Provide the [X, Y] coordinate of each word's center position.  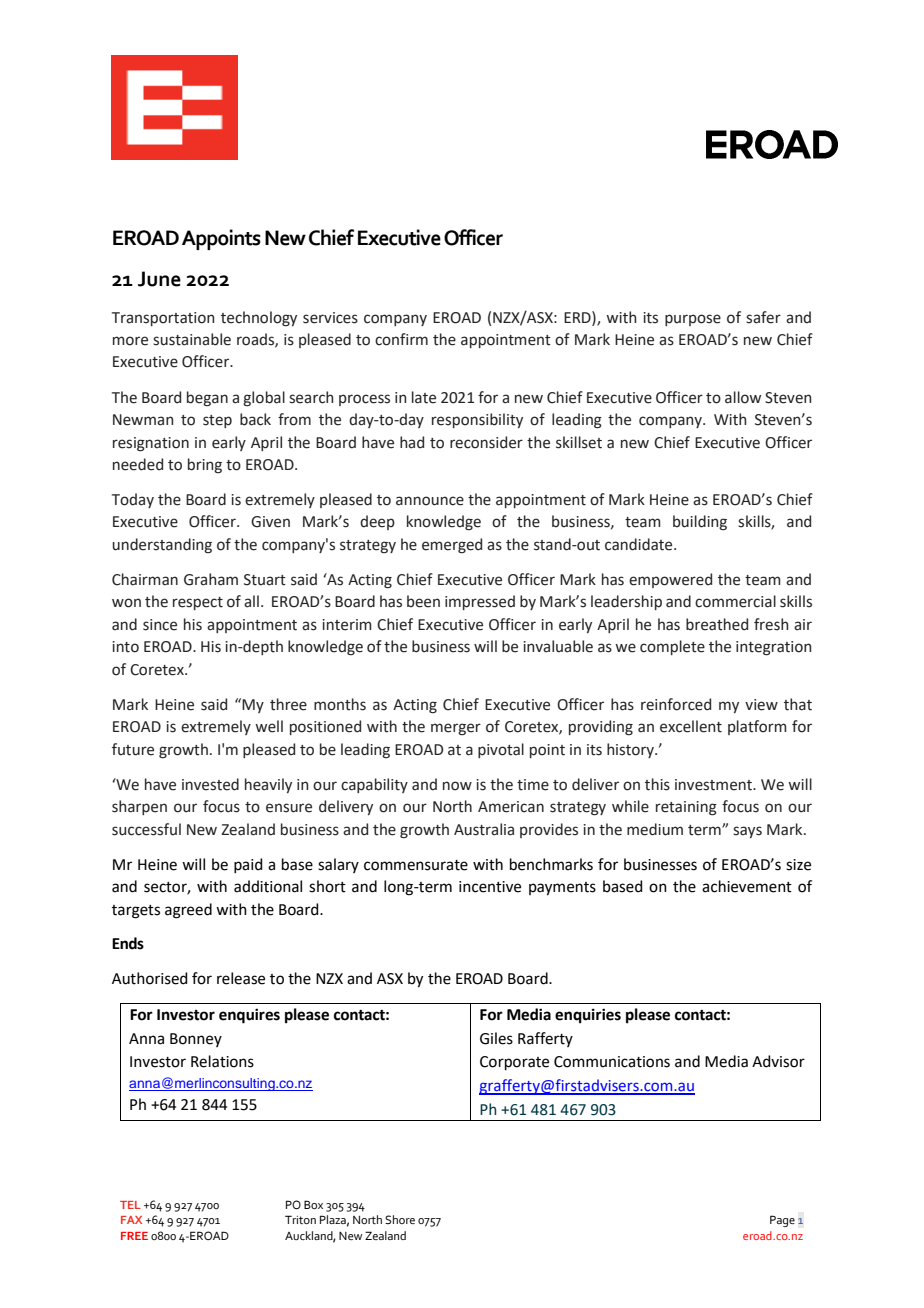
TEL [130, 1205]
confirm [401, 339]
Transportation [163, 319]
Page [782, 1221]
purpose [693, 320]
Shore [400, 1219]
